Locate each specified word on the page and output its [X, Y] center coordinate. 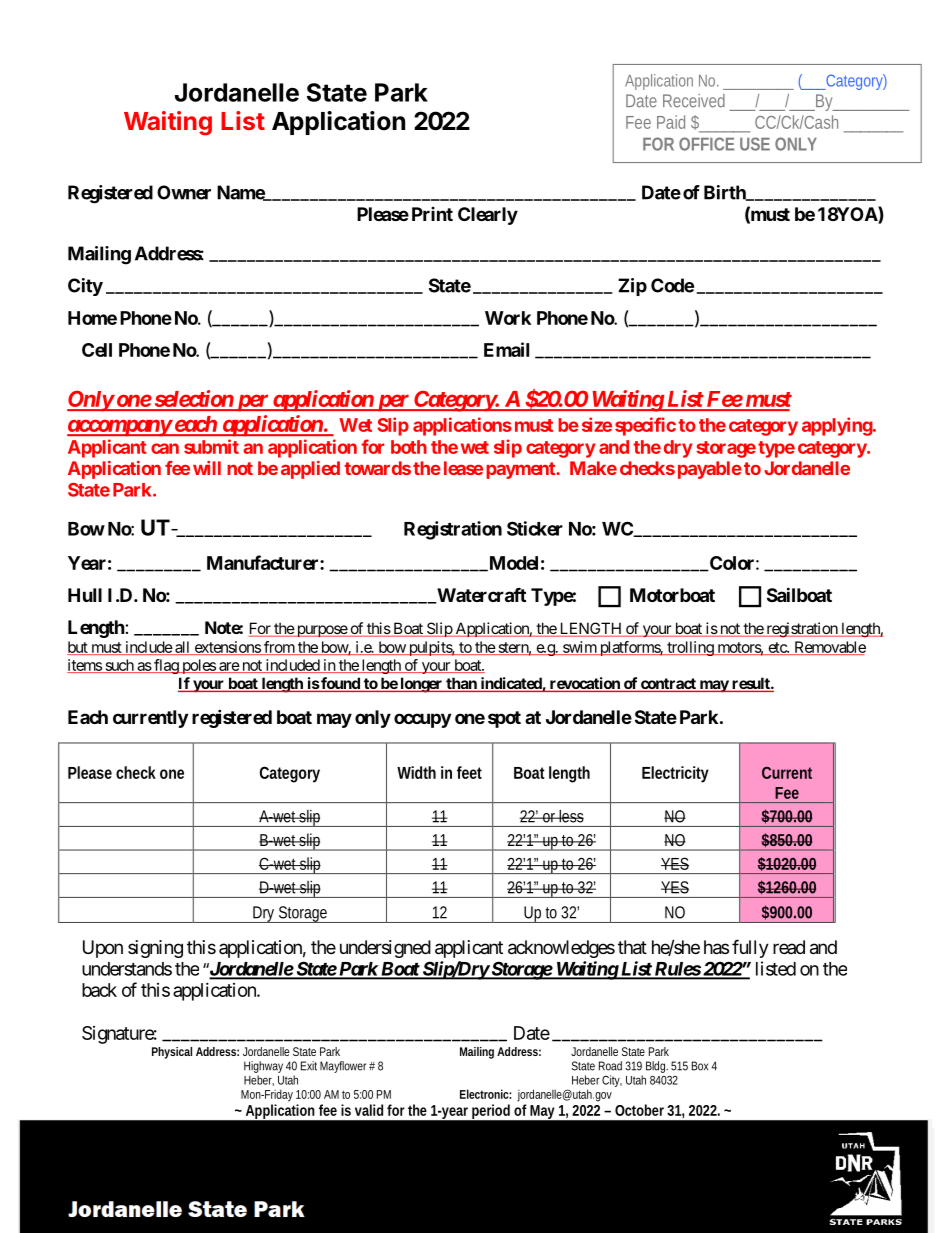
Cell [97, 350]
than [461, 684]
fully [750, 948]
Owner [184, 192]
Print [432, 214]
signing [155, 949]
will [207, 468]
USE [755, 144]
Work [508, 318]
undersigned [385, 949]
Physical [172, 1053]
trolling [690, 648]
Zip [632, 287]
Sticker [535, 528]
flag [166, 666]
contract [668, 685]
